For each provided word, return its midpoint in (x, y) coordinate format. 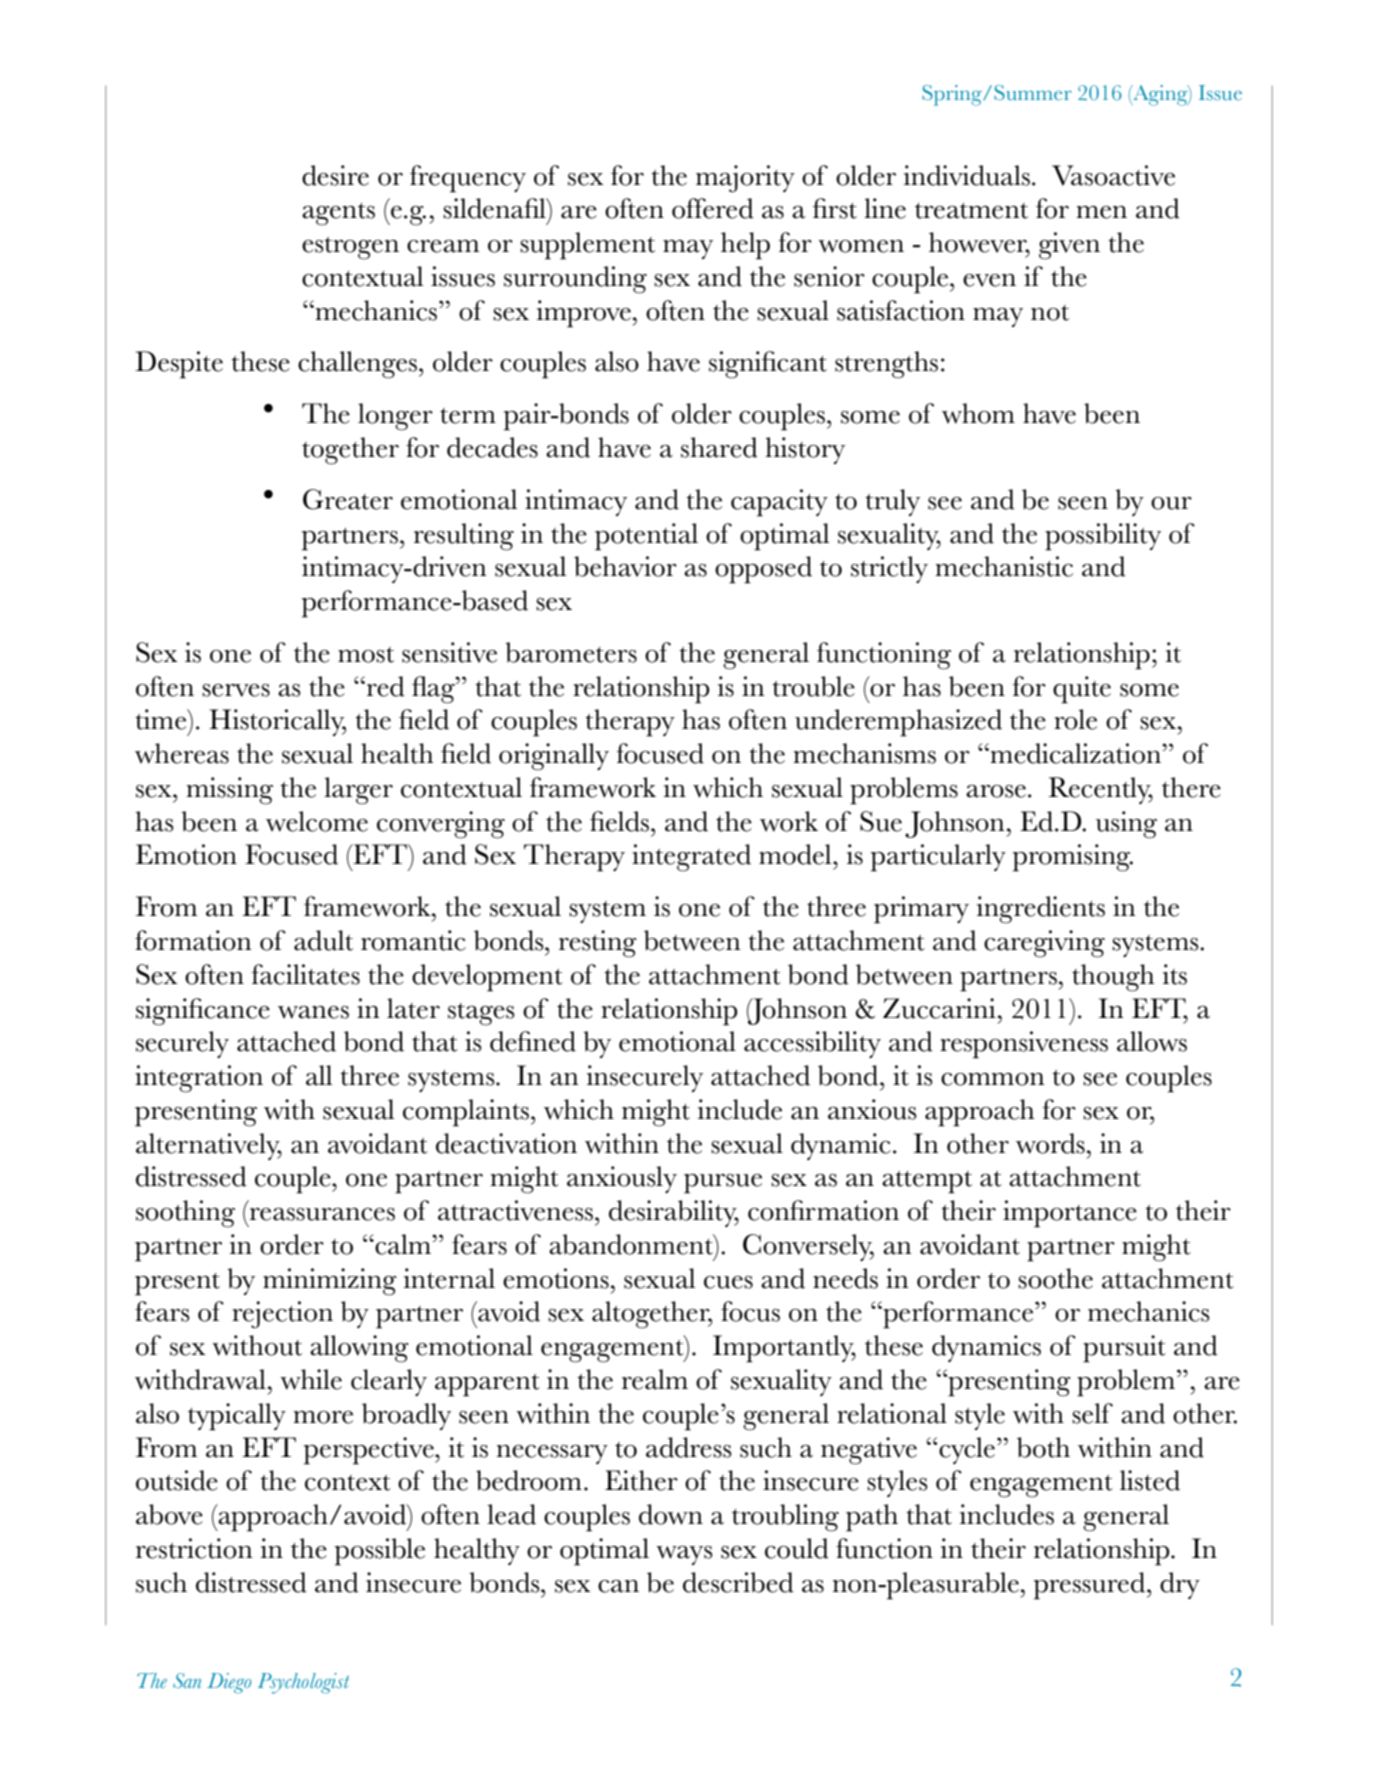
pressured (1091, 1586)
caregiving (1044, 944)
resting (598, 944)
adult (323, 940)
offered (713, 208)
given (1069, 246)
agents (338, 214)
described (738, 1582)
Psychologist (303, 1683)
